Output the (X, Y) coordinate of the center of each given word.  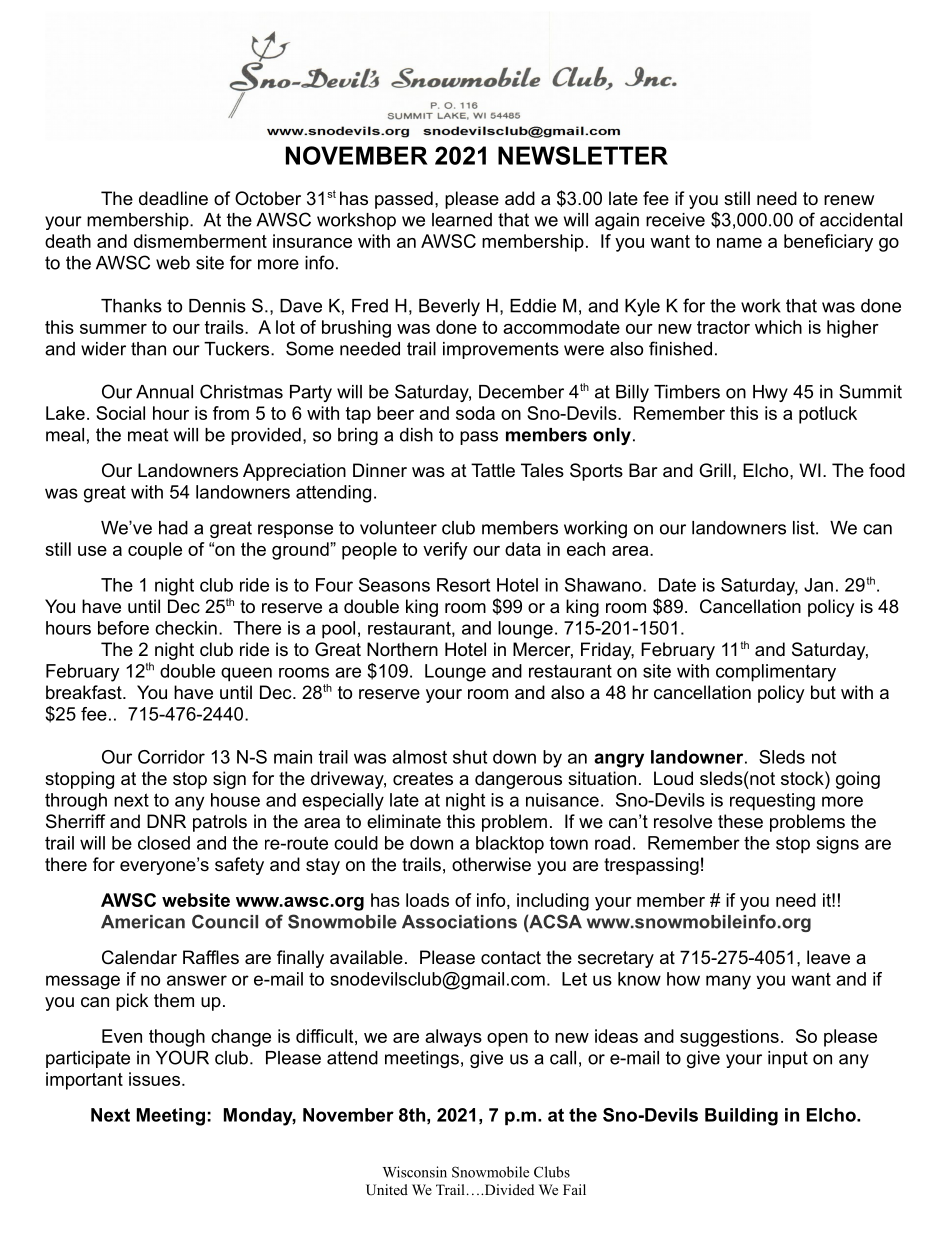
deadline (173, 198)
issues (154, 1079)
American (143, 922)
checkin (186, 628)
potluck (828, 415)
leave (828, 957)
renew (849, 200)
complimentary (776, 673)
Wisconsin (415, 1172)
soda (475, 413)
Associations (459, 922)
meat (148, 435)
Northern (402, 649)
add (520, 198)
